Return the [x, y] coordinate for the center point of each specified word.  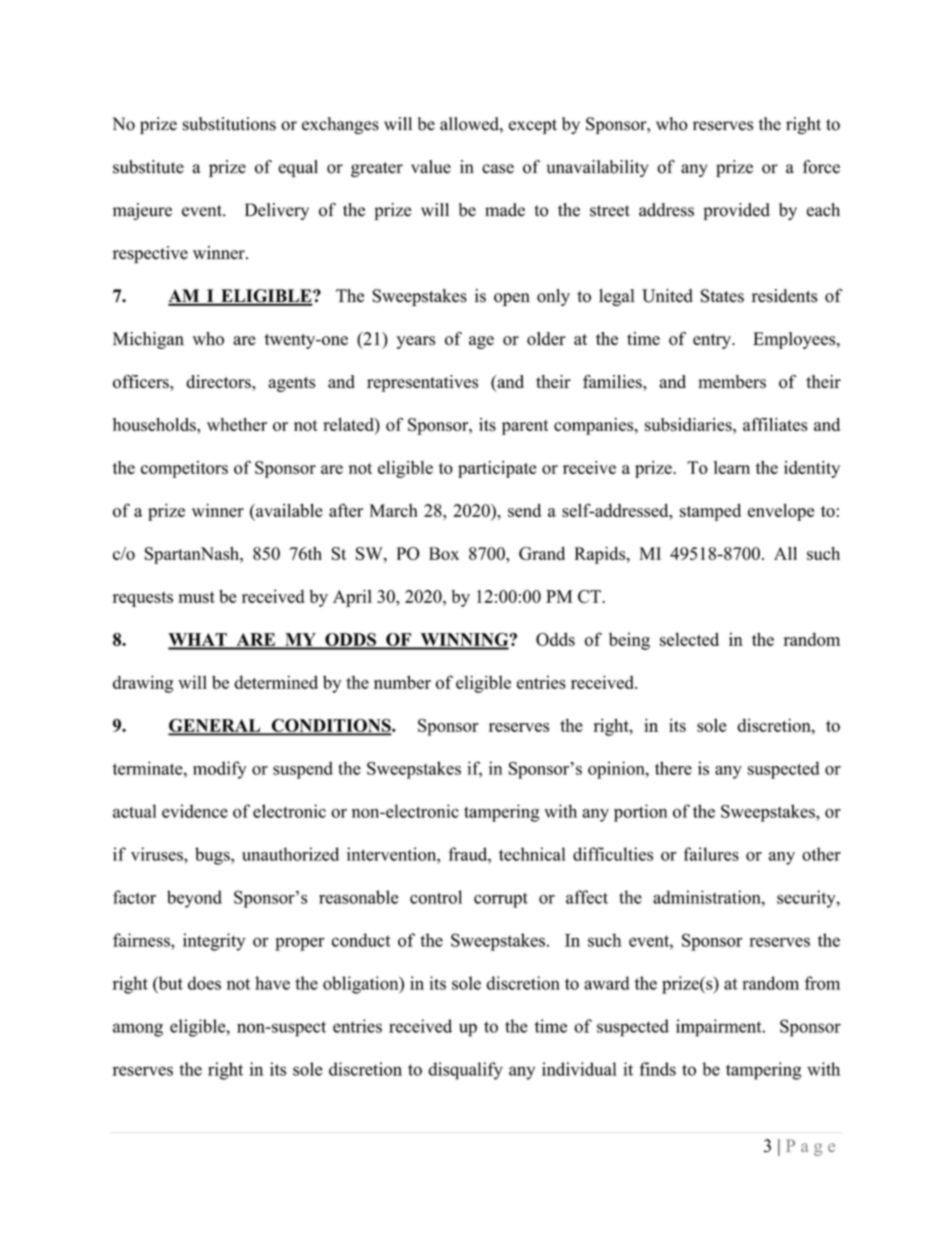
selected [689, 639]
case [498, 169]
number [402, 682]
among [138, 1030]
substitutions [229, 124]
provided [737, 211]
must [196, 597]
